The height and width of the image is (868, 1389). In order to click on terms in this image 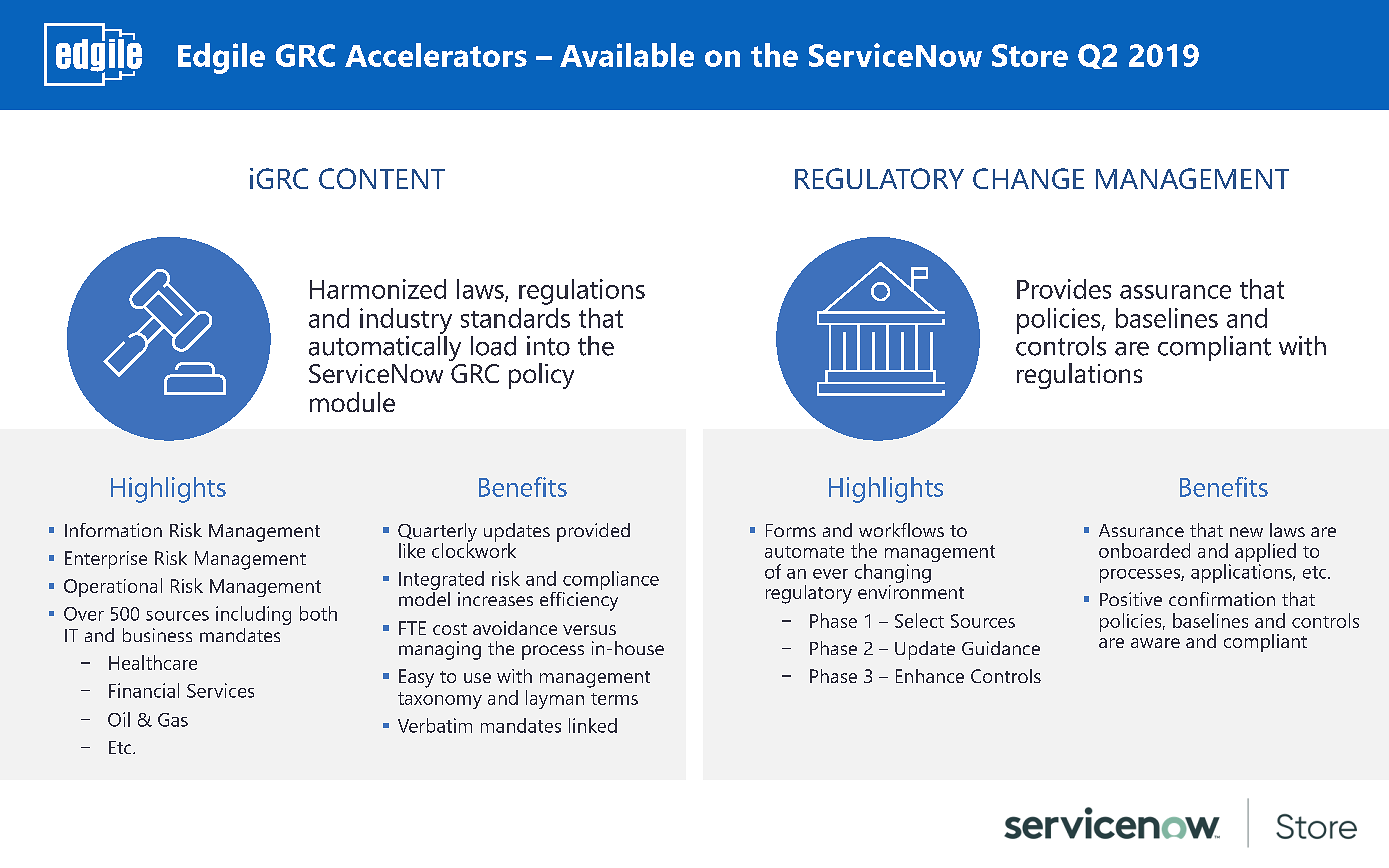, I will do `click(614, 699)`.
